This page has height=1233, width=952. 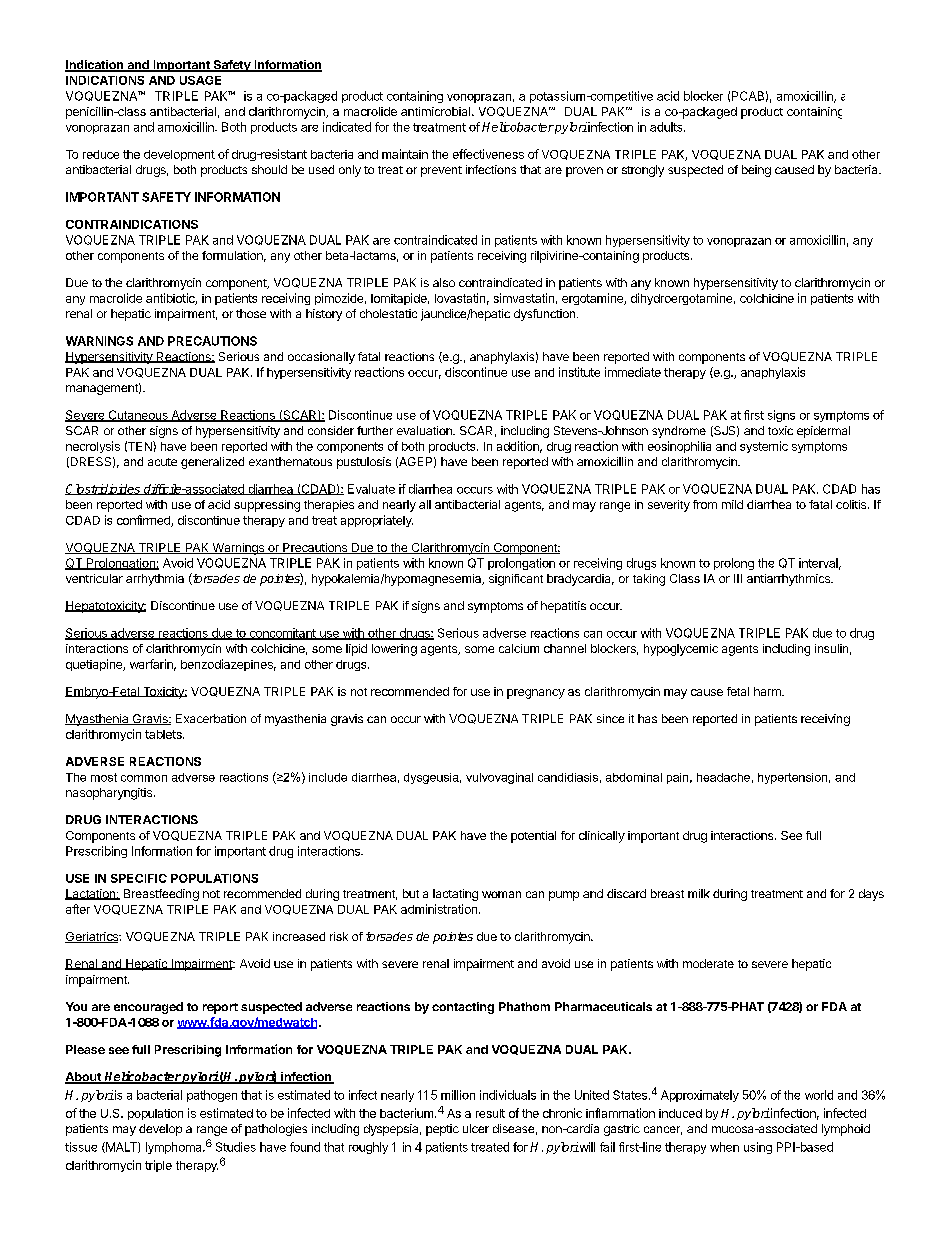 What do you see at coordinates (200, 80) in the page?
I see `USAGE` at bounding box center [200, 80].
